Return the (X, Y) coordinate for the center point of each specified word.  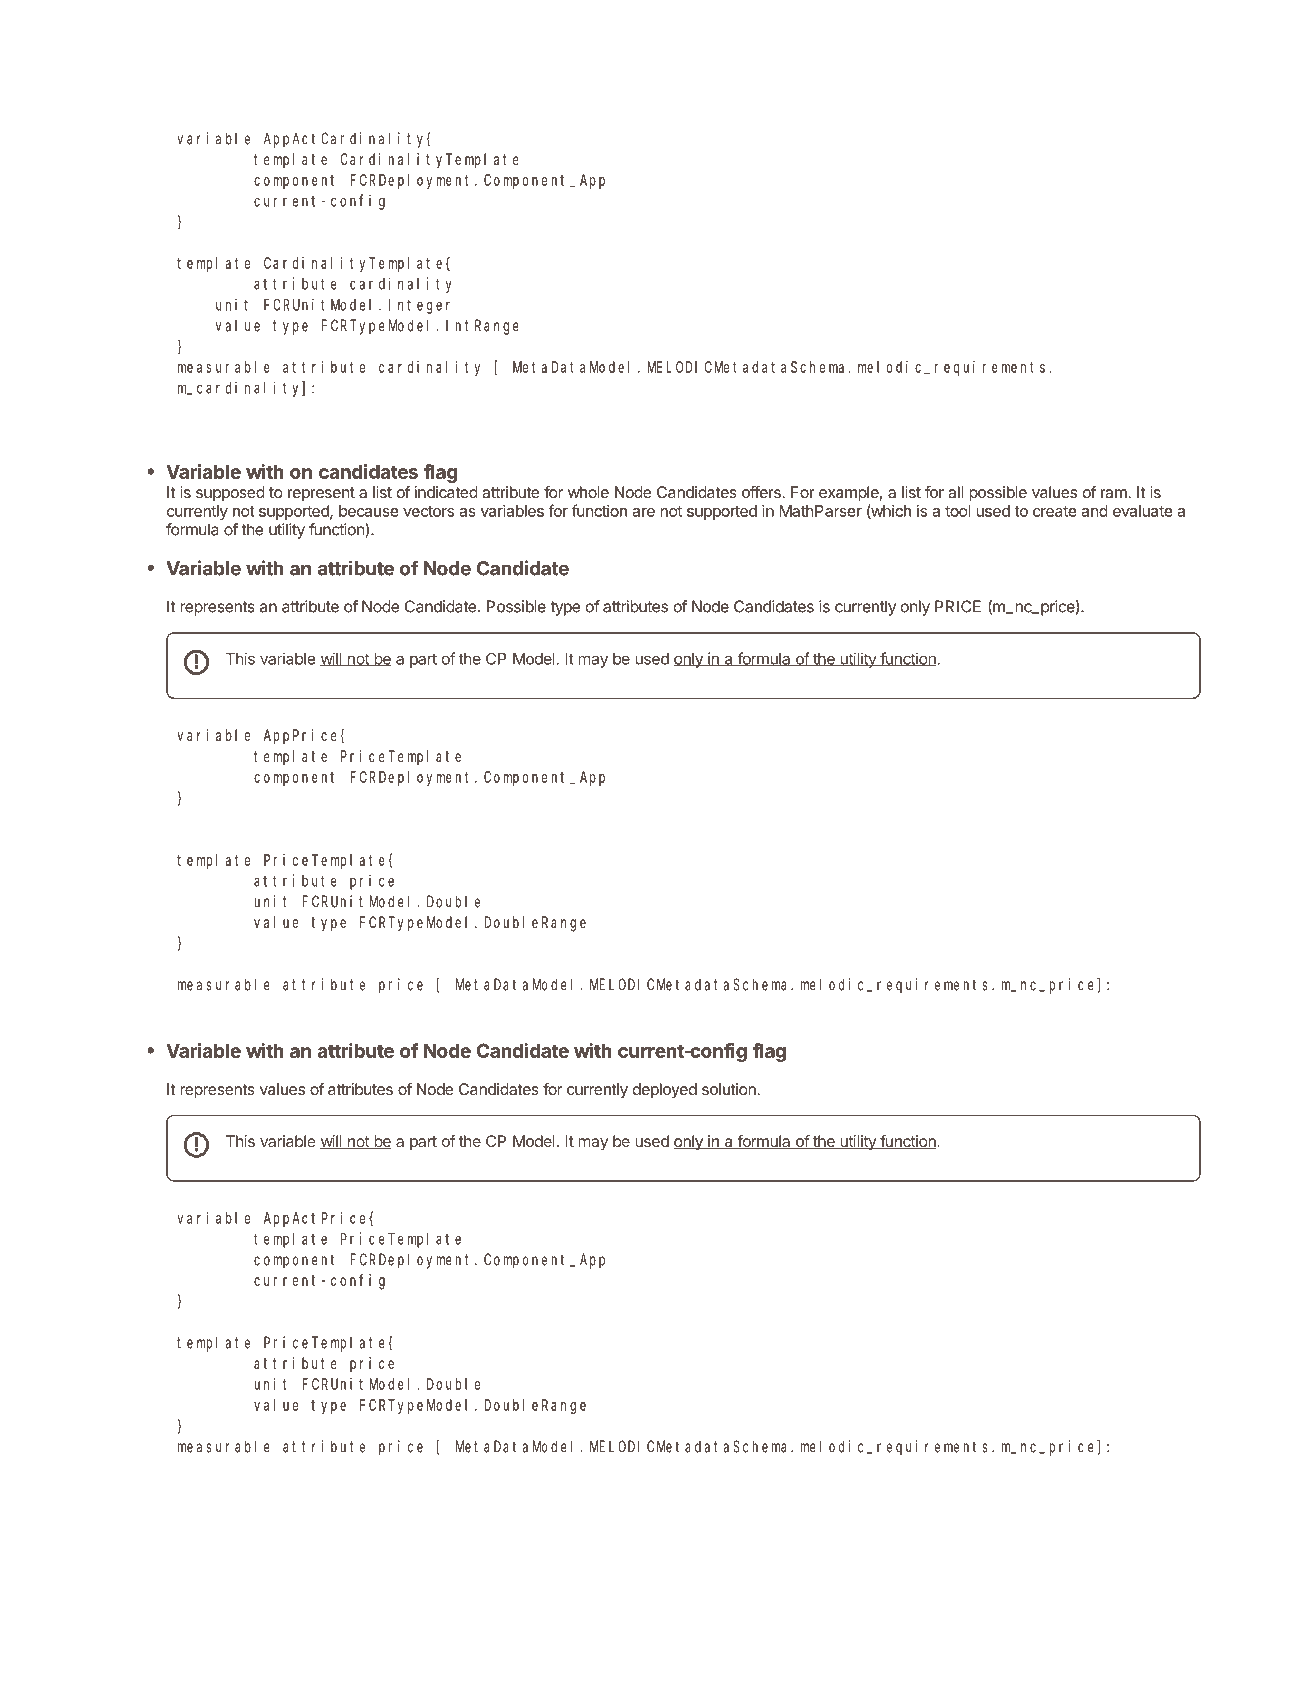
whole (588, 492)
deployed (665, 1091)
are (643, 512)
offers (762, 492)
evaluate (1143, 511)
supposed (230, 494)
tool (957, 511)
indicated (446, 492)
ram (1115, 493)
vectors (428, 511)
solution (730, 1089)
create (1055, 511)
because (369, 511)
